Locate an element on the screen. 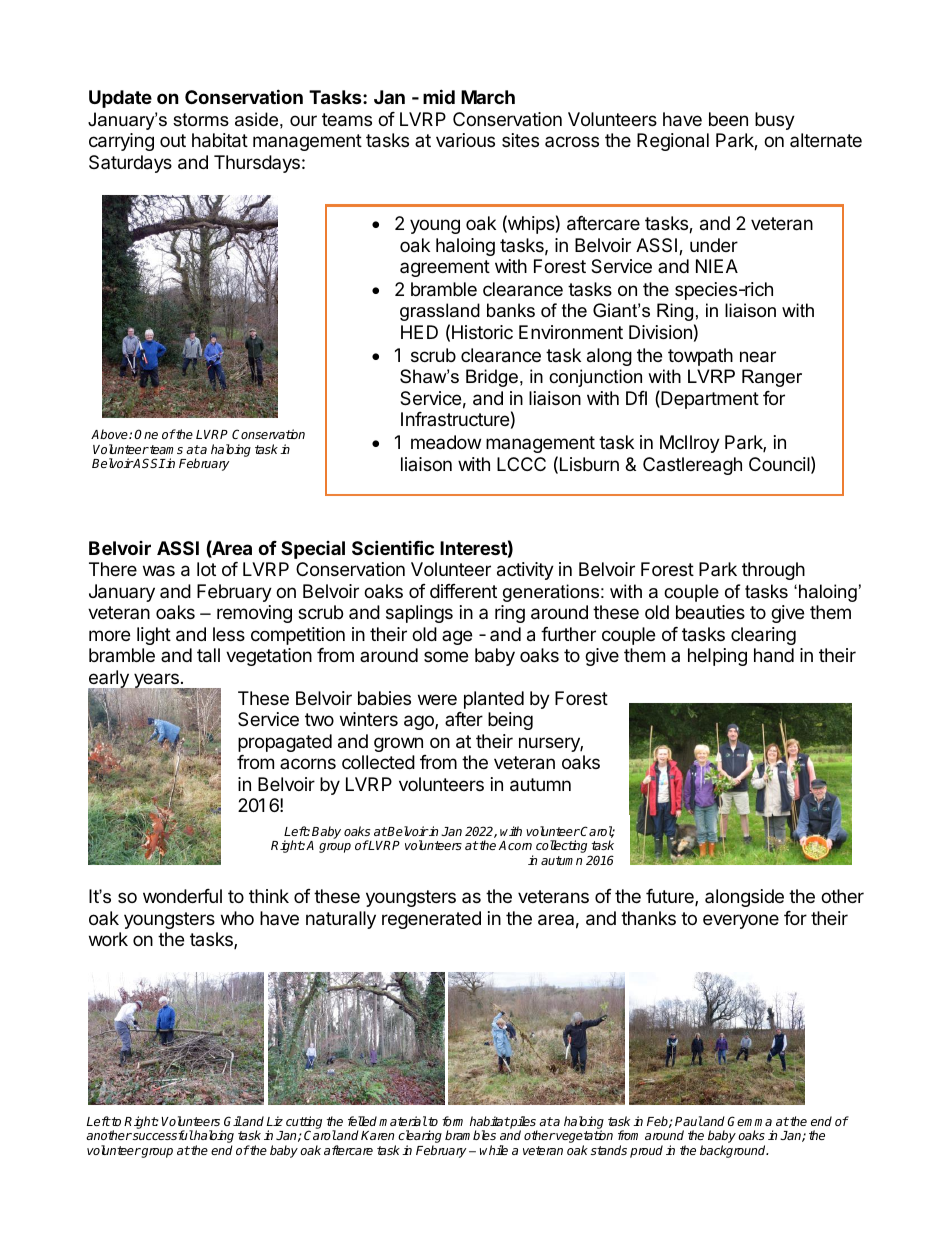  less is located at coordinates (229, 634).
